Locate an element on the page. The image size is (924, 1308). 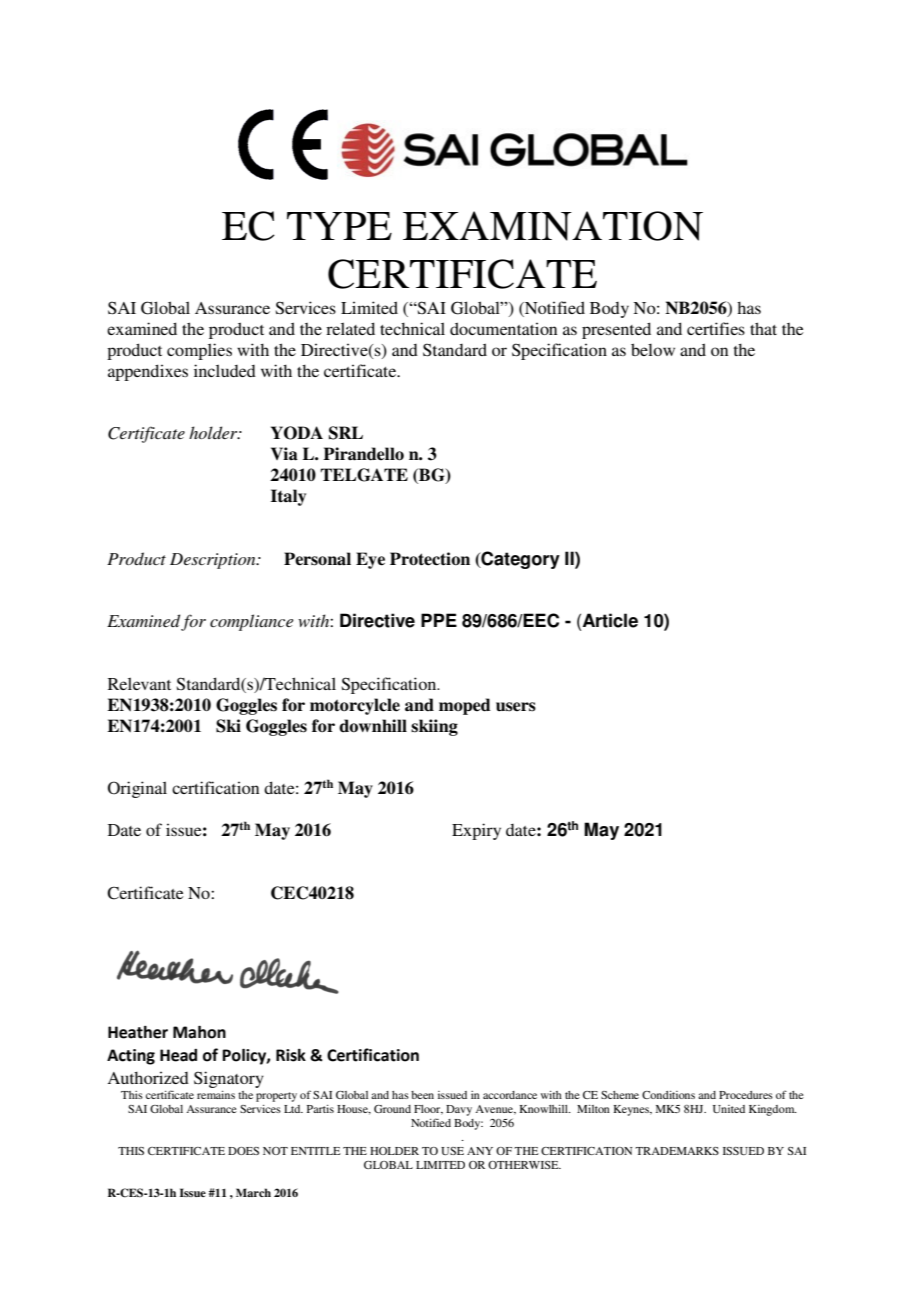
DOES is located at coordinates (243, 1151).
